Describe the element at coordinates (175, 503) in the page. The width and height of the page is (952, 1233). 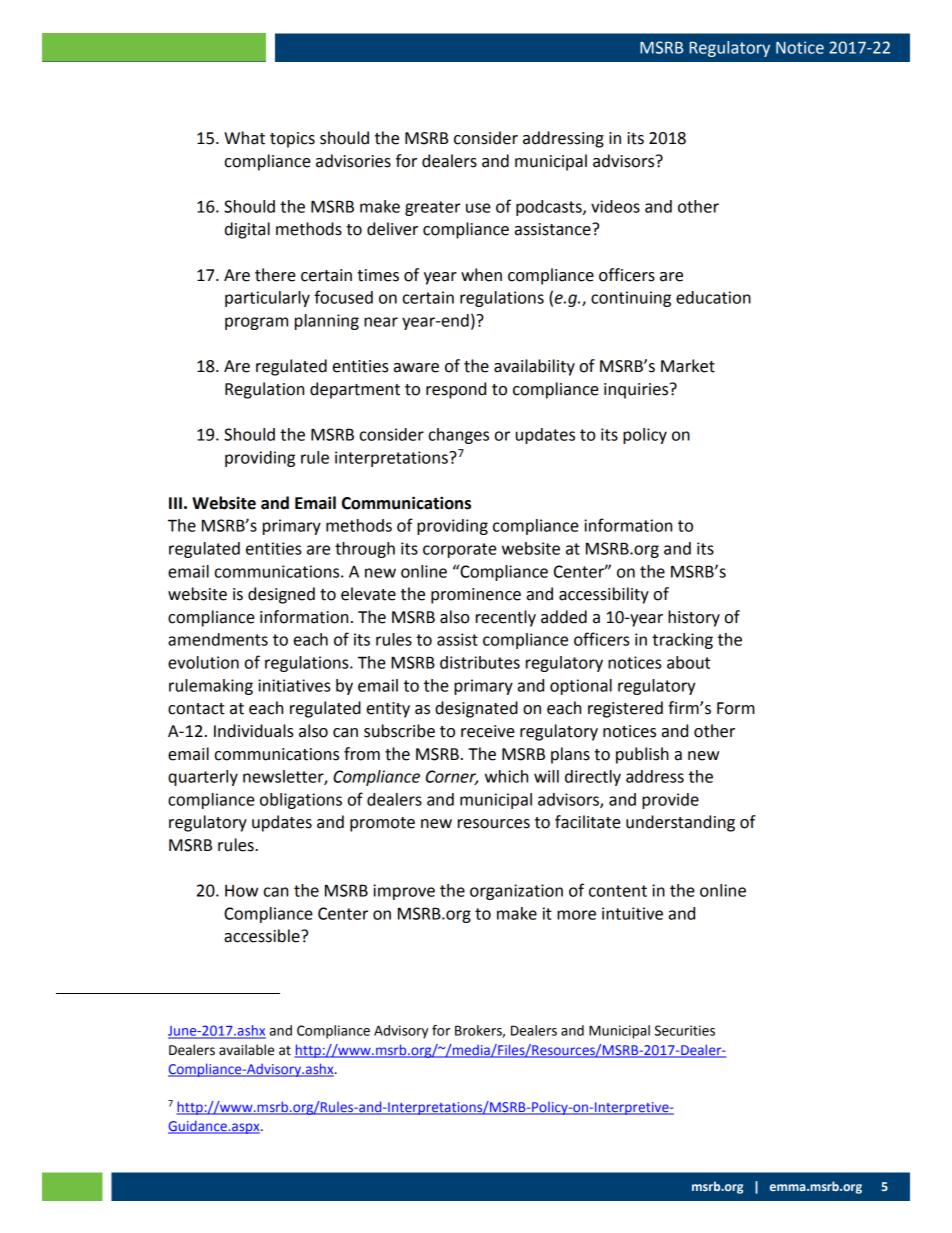
I see `III` at that location.
